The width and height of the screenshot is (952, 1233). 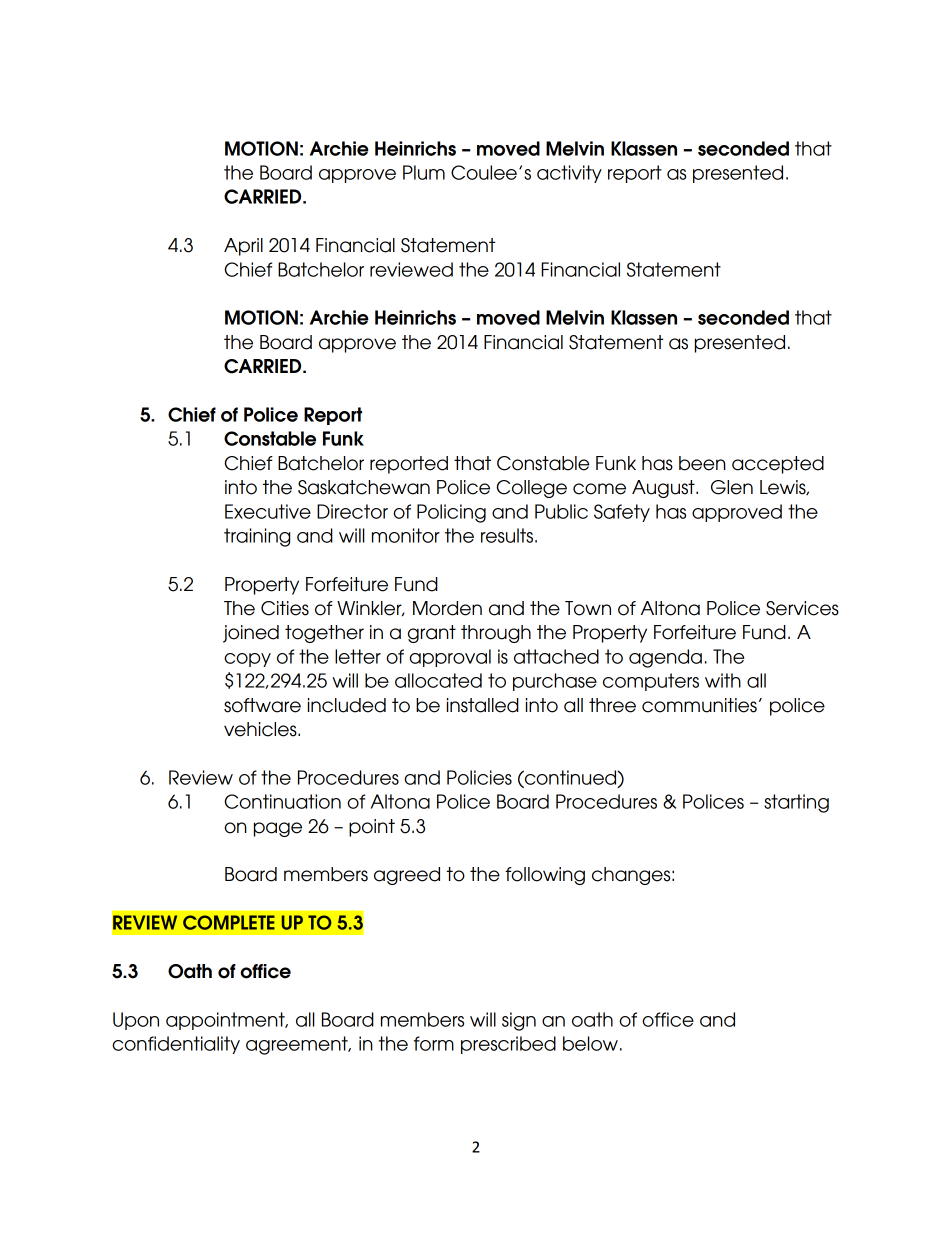 I want to click on Services, so click(x=802, y=608).
